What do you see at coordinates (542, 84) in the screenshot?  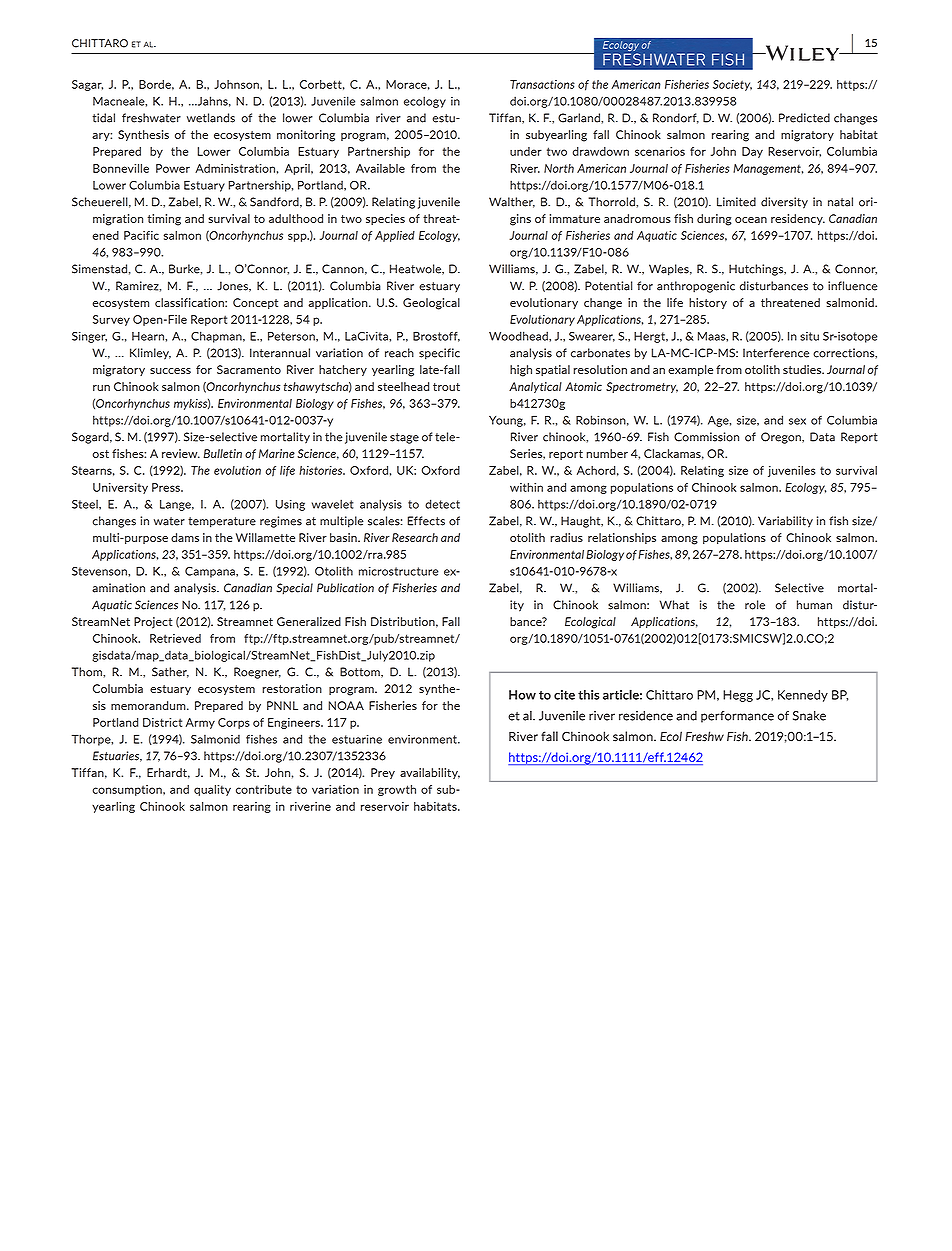 I see `Transactions` at bounding box center [542, 84].
